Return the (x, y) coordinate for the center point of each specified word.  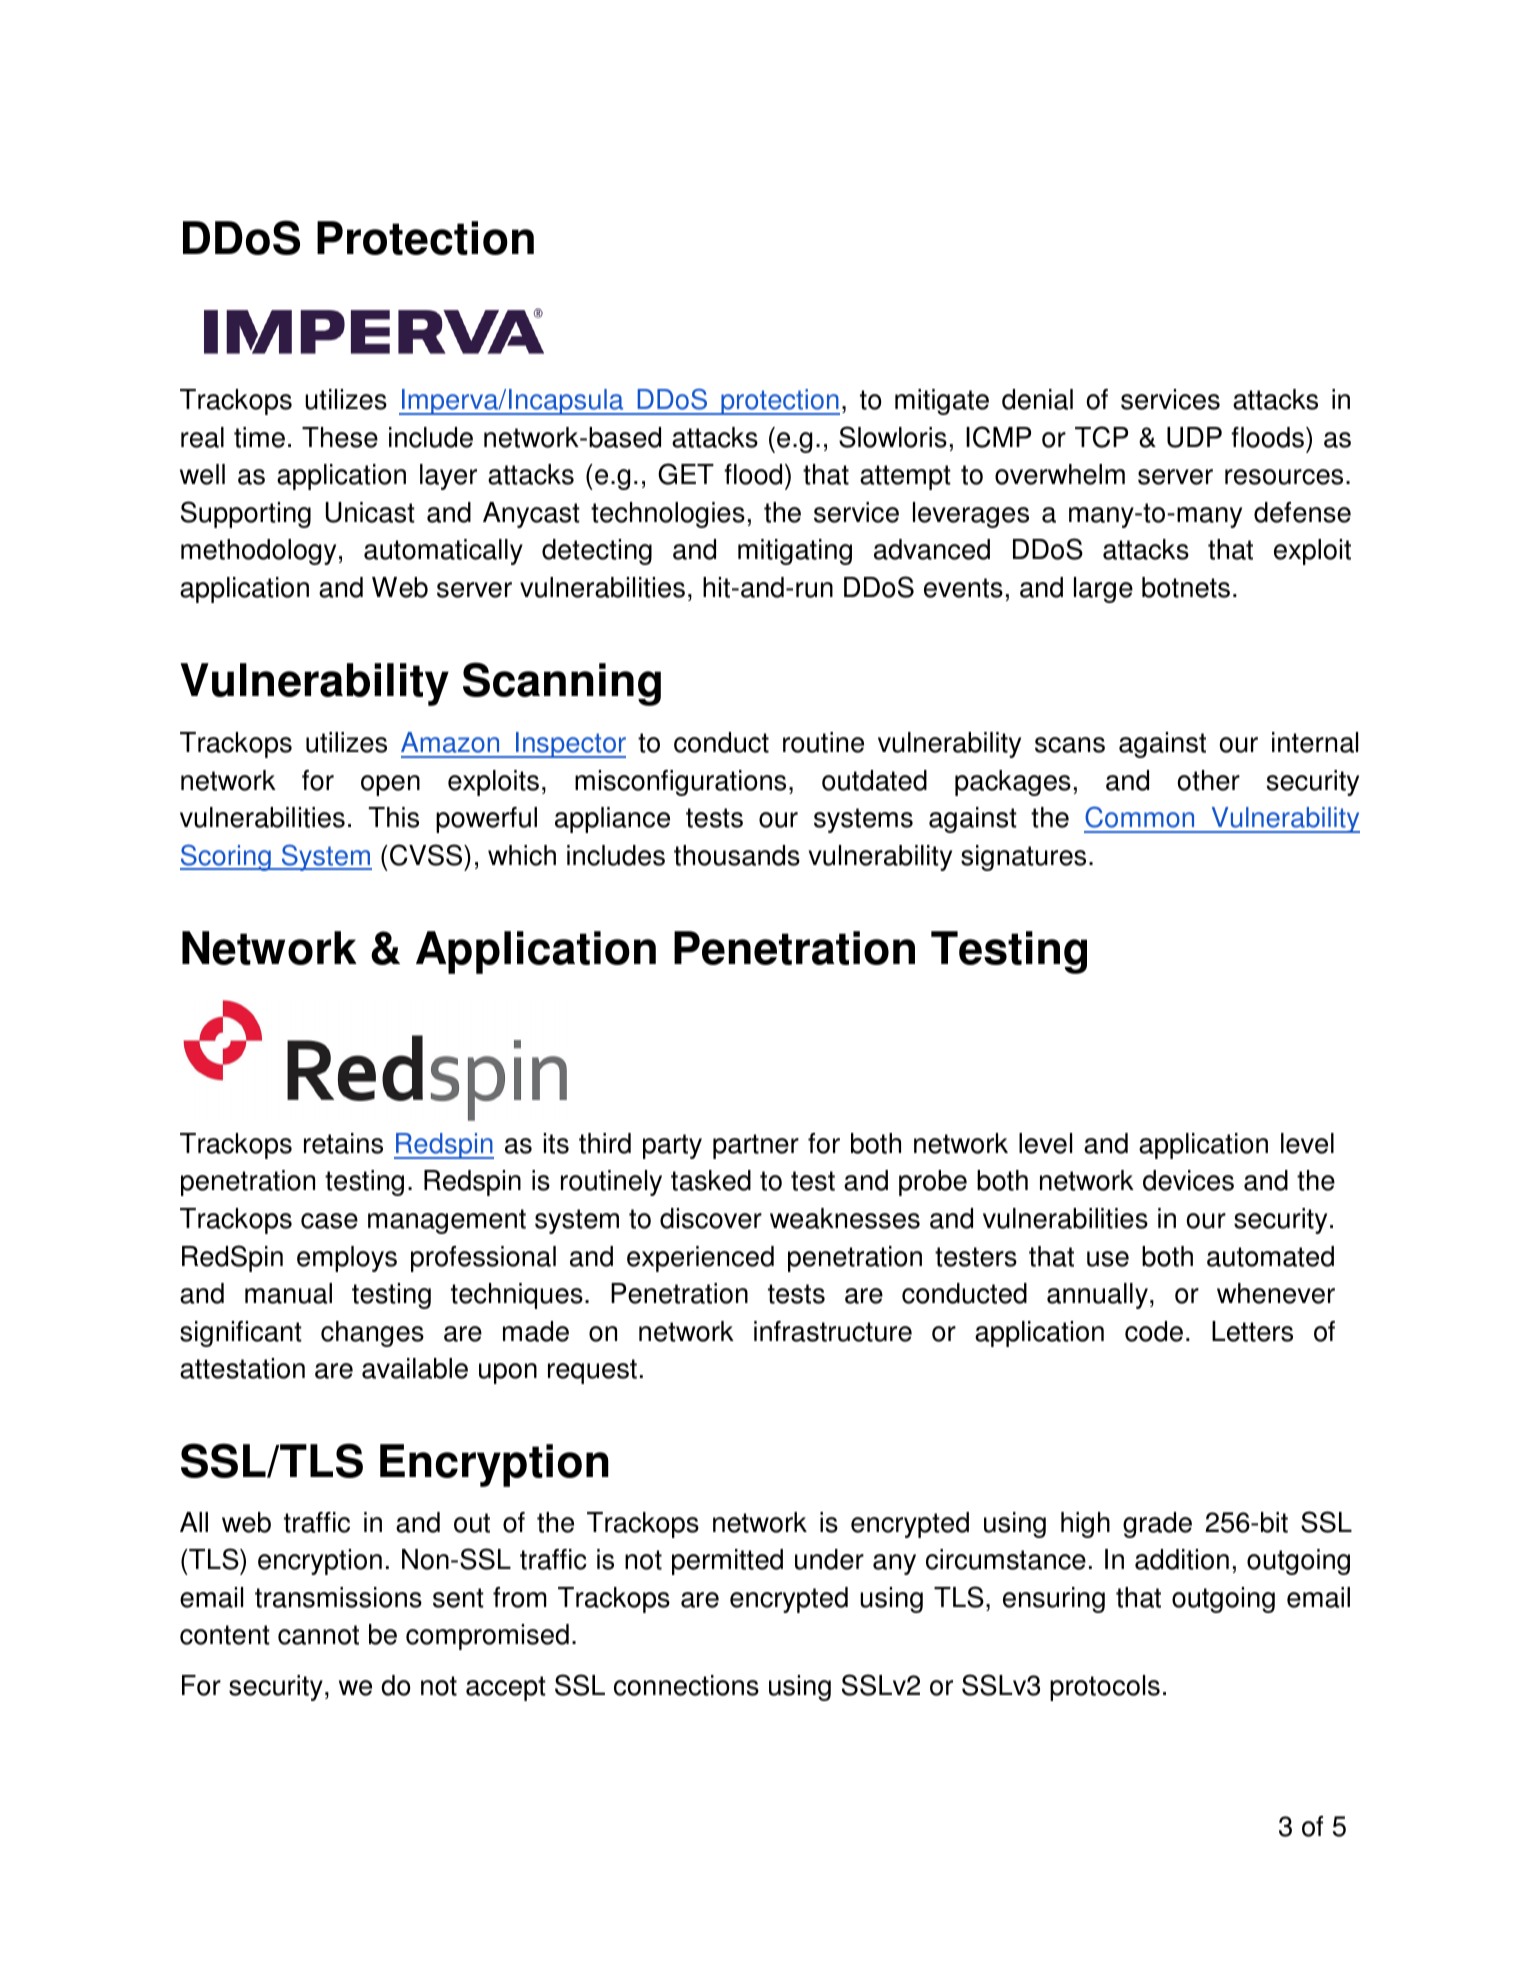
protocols (1105, 1688)
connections (686, 1685)
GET (686, 474)
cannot (318, 1635)
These (340, 437)
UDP (1194, 437)
